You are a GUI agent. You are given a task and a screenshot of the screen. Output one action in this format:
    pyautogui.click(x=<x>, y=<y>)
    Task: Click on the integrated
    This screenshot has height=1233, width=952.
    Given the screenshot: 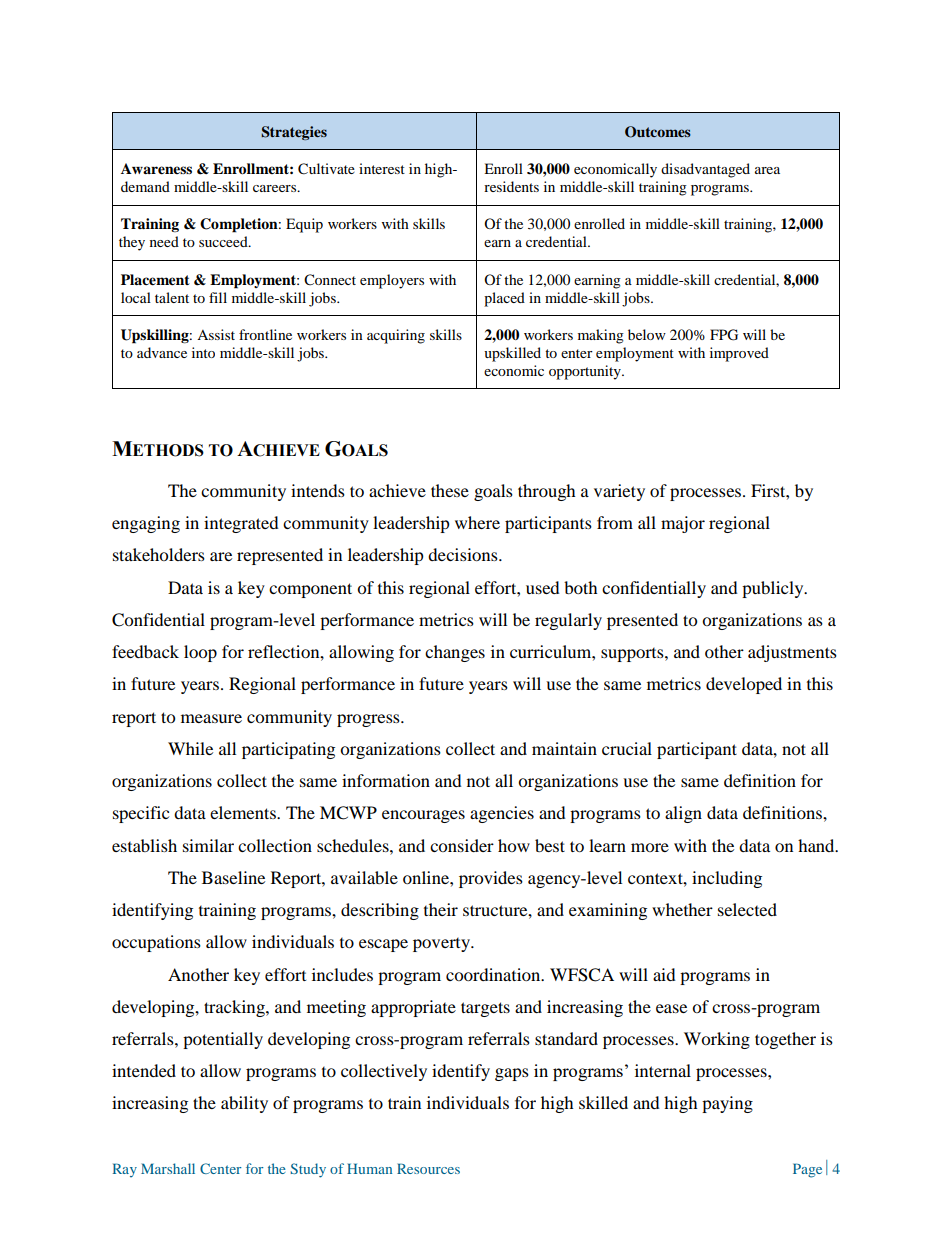 What is the action you would take?
    pyautogui.click(x=241, y=524)
